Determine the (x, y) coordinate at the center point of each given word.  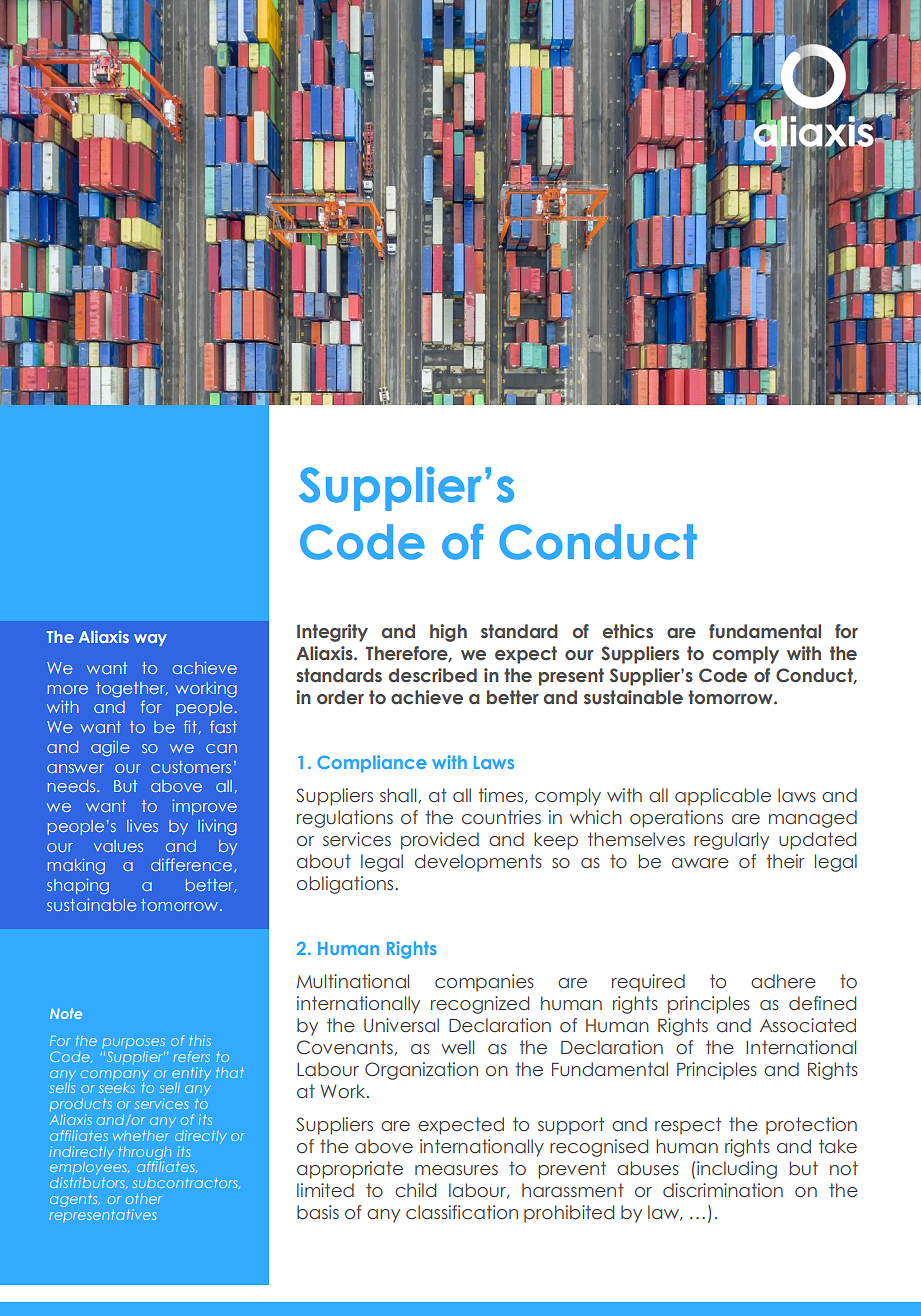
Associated (808, 1025)
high (448, 633)
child (415, 1190)
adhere (783, 981)
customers (191, 767)
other (144, 1198)
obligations (346, 885)
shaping (78, 886)
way (150, 640)
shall (398, 795)
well (457, 1047)
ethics (627, 631)
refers (192, 1056)
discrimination (723, 1190)
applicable (723, 797)
